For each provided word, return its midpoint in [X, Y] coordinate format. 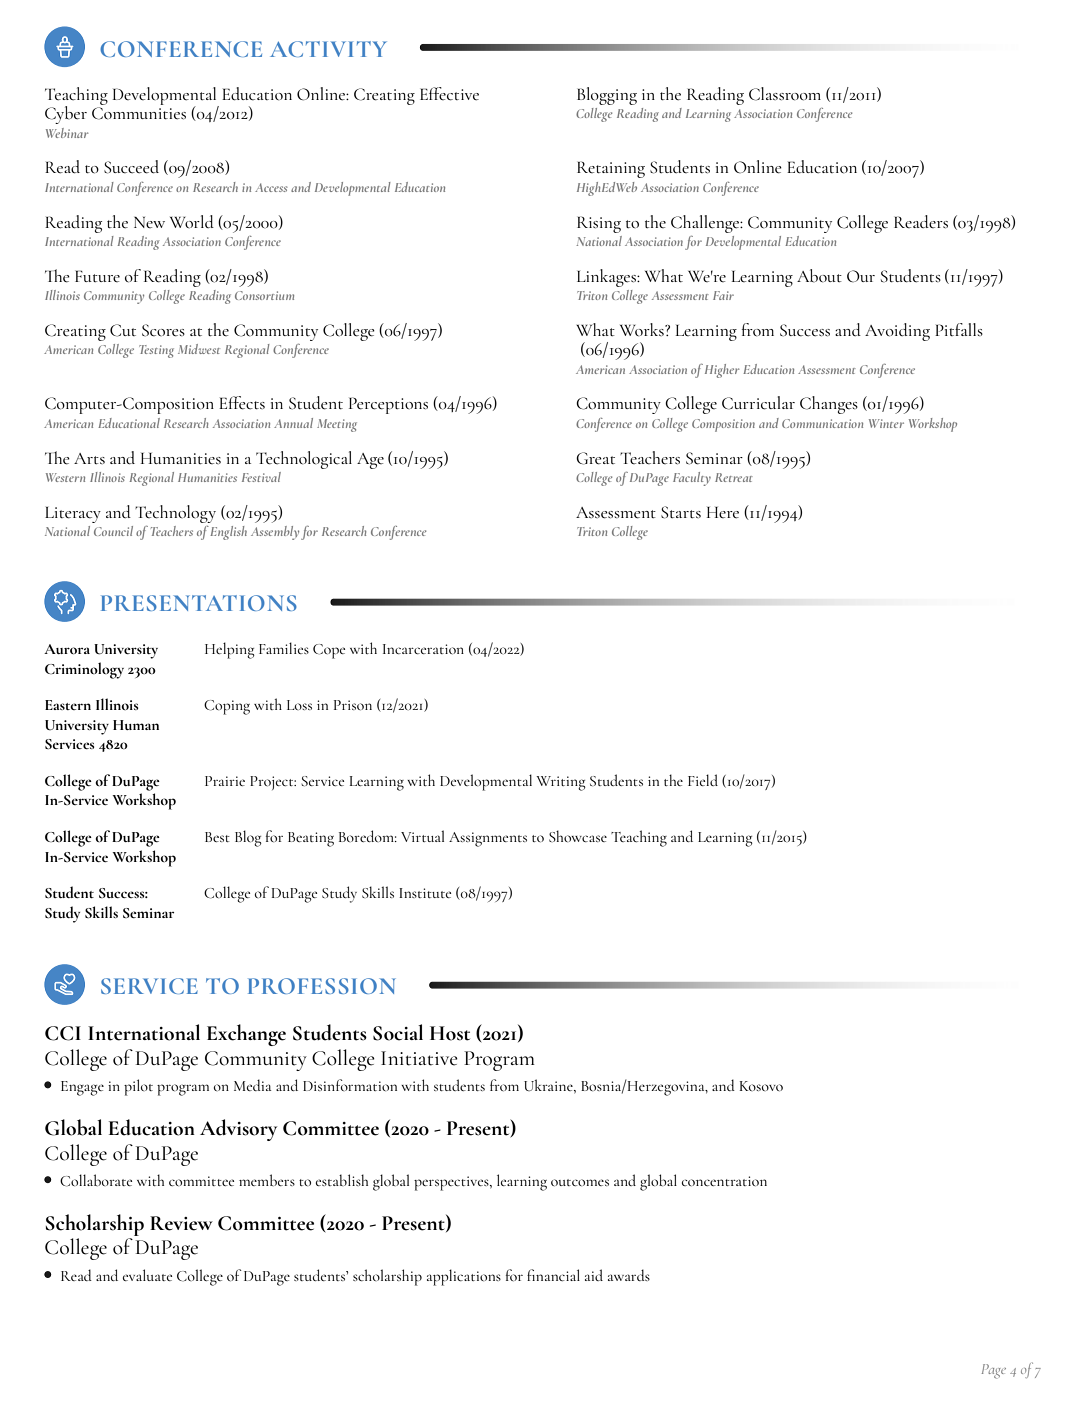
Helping [230, 650]
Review [181, 1223]
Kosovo [761, 1086]
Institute [425, 893]
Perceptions [388, 405]
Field [703, 780]
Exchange [246, 1035]
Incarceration [423, 649]
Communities [139, 113]
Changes [829, 405]
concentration [724, 1181]
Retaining [611, 169]
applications [464, 1277]
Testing [156, 351]
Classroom [785, 94]
